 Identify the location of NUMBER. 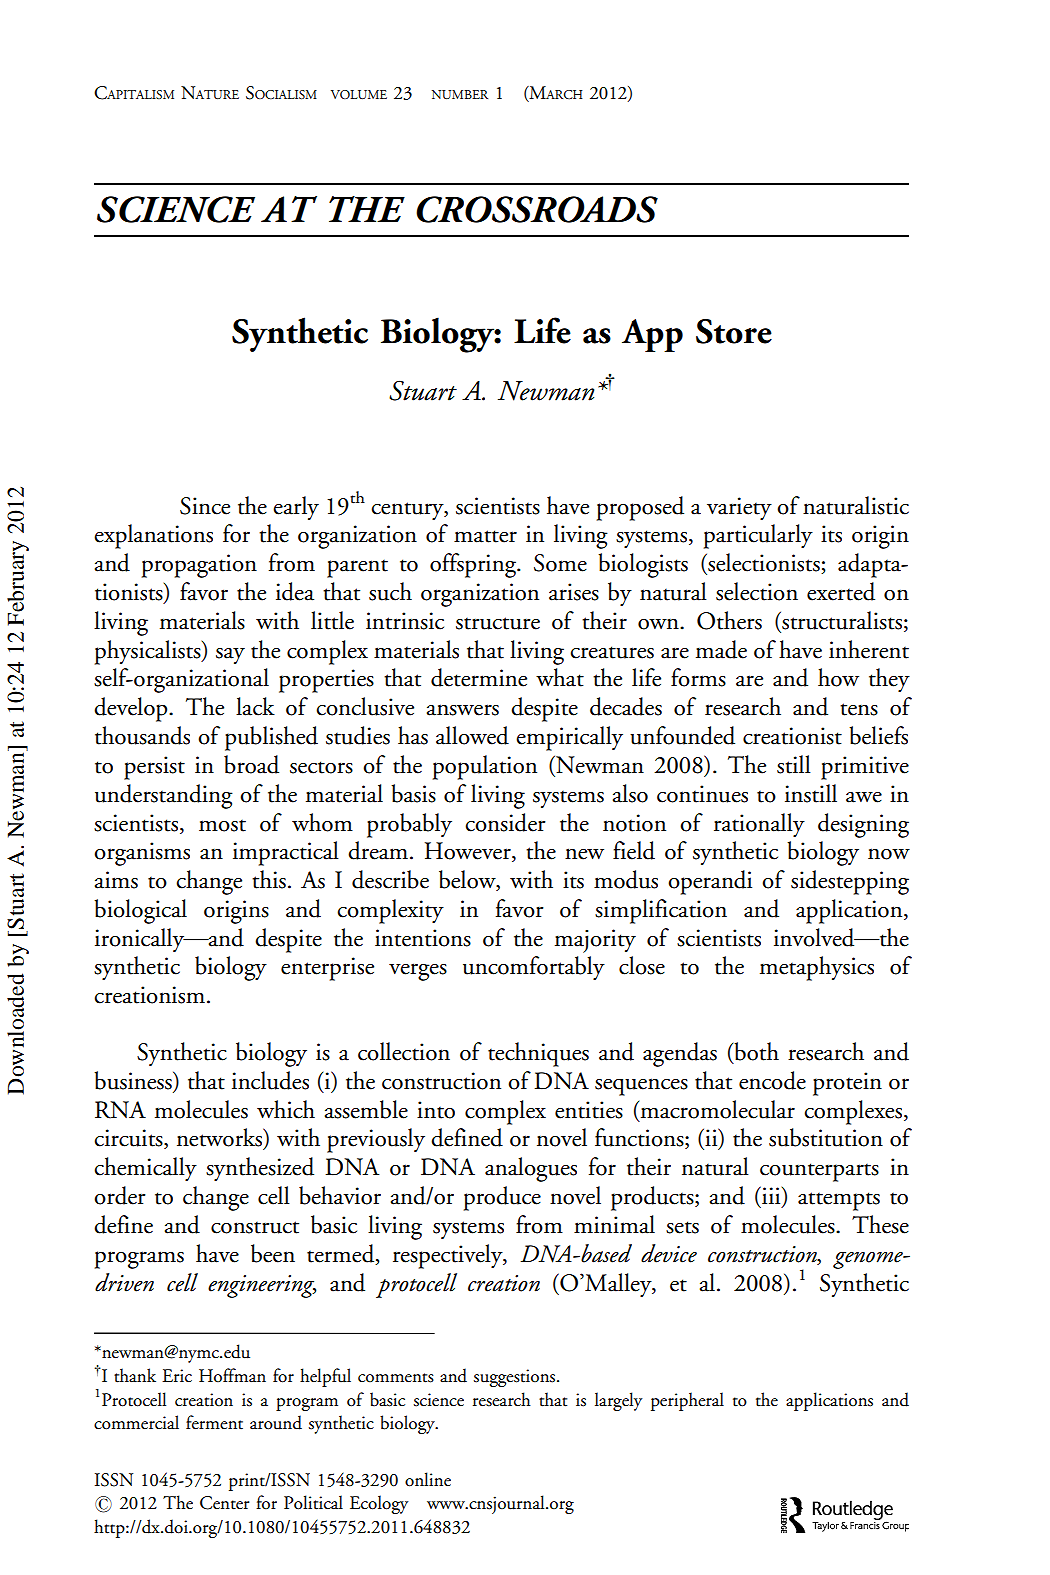
(460, 94).
